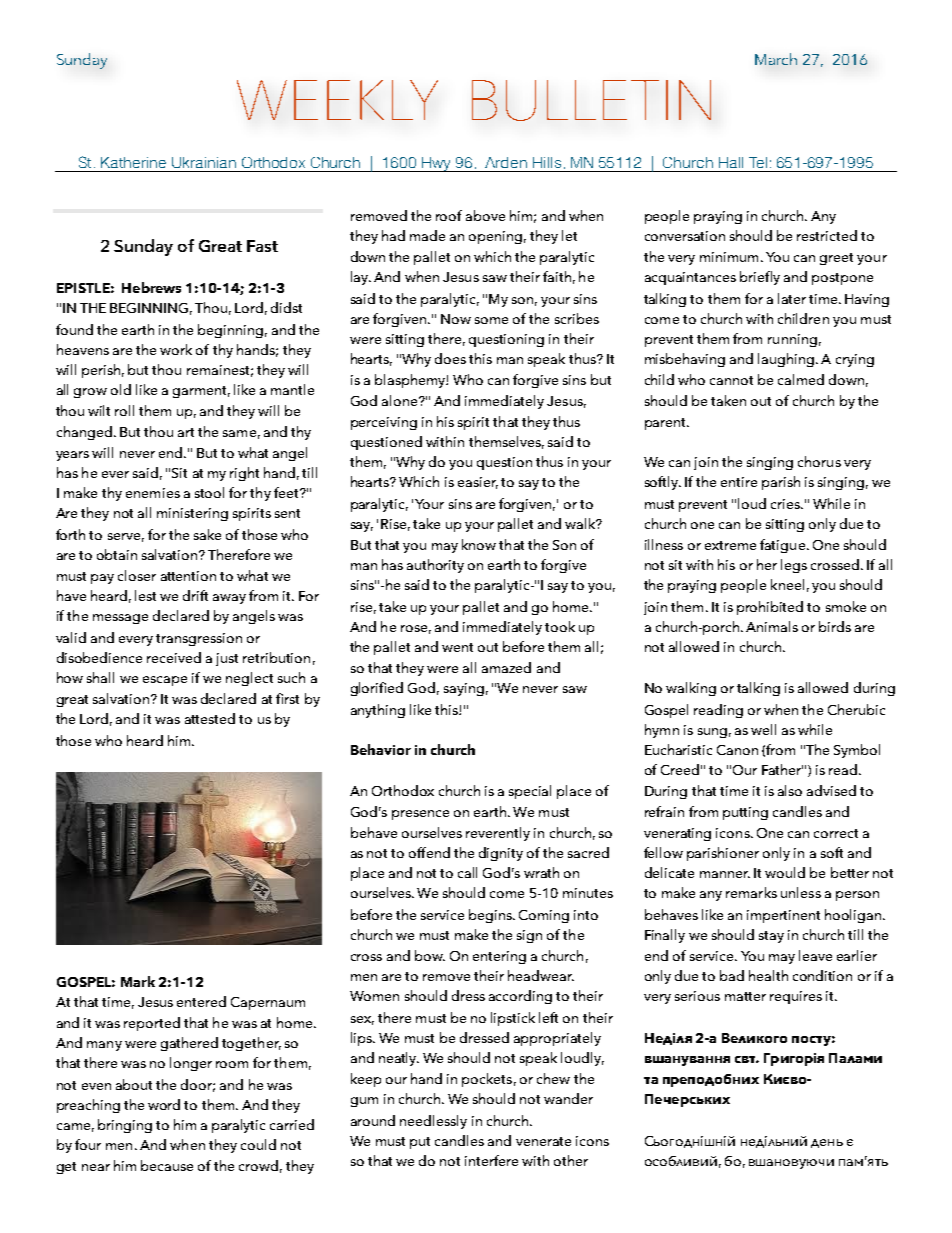 Image resolution: width=952 pixels, height=1233 pixels. I want to click on March, so click(776, 59).
